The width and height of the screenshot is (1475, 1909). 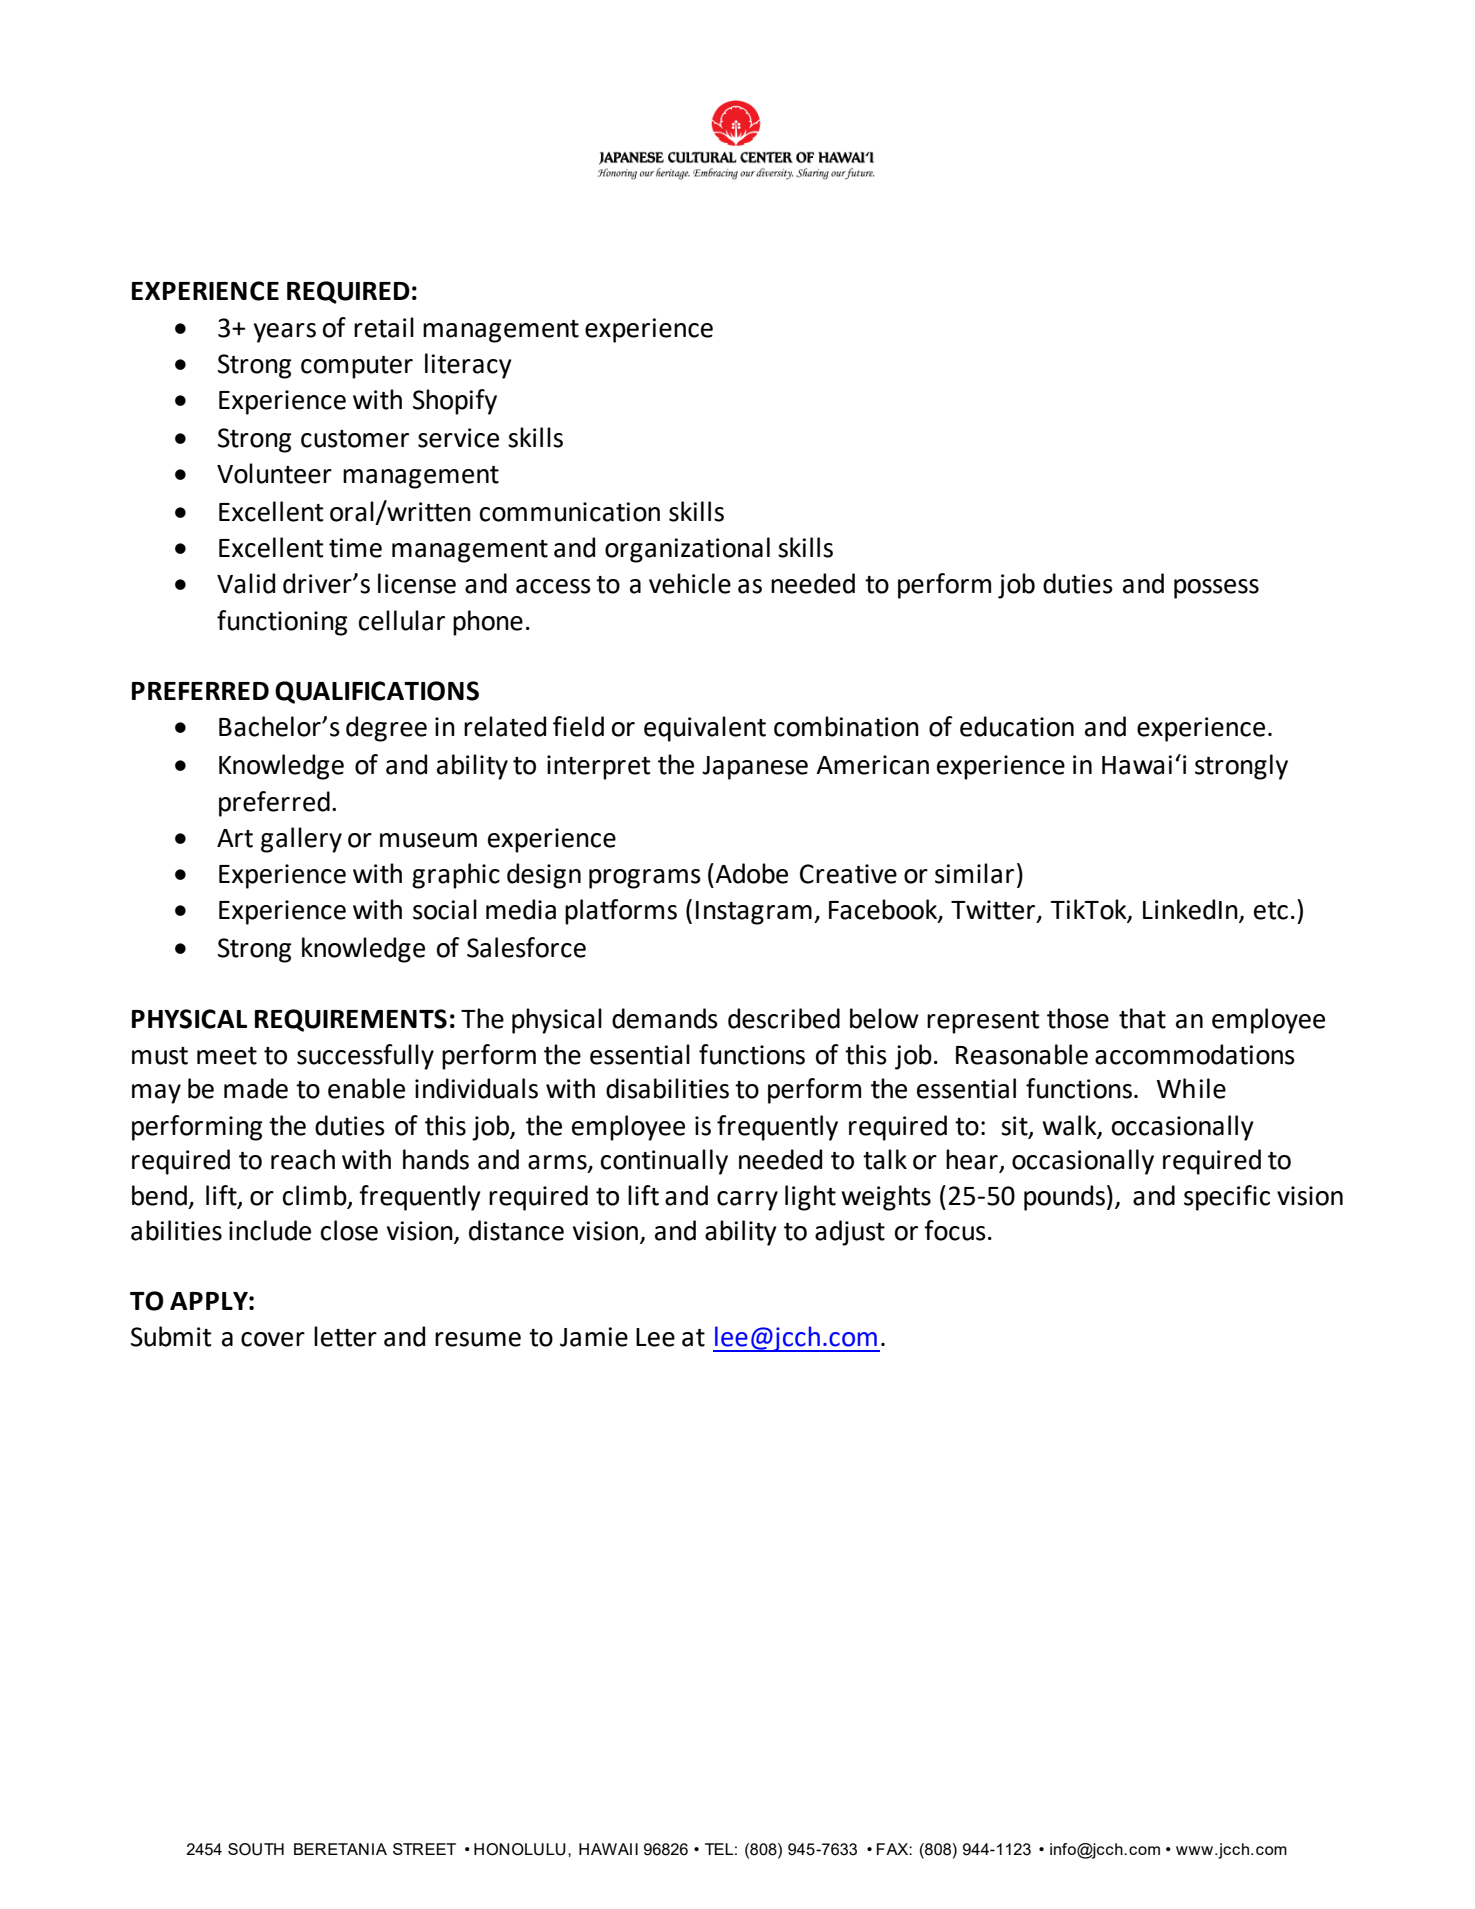 I want to click on made, so click(x=256, y=1088).
